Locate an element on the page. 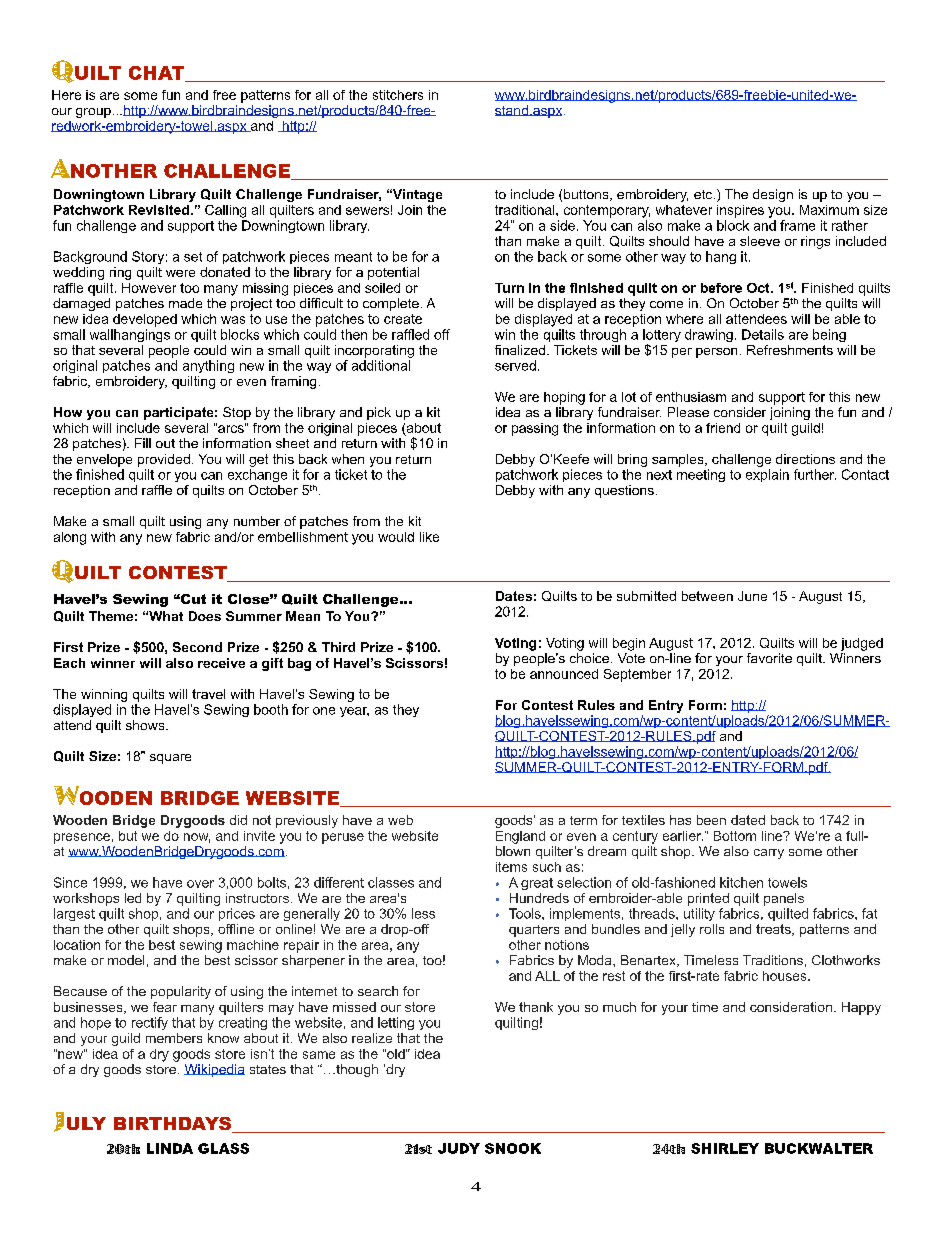 The width and height of the page is (952, 1233). etc is located at coordinates (704, 194).
